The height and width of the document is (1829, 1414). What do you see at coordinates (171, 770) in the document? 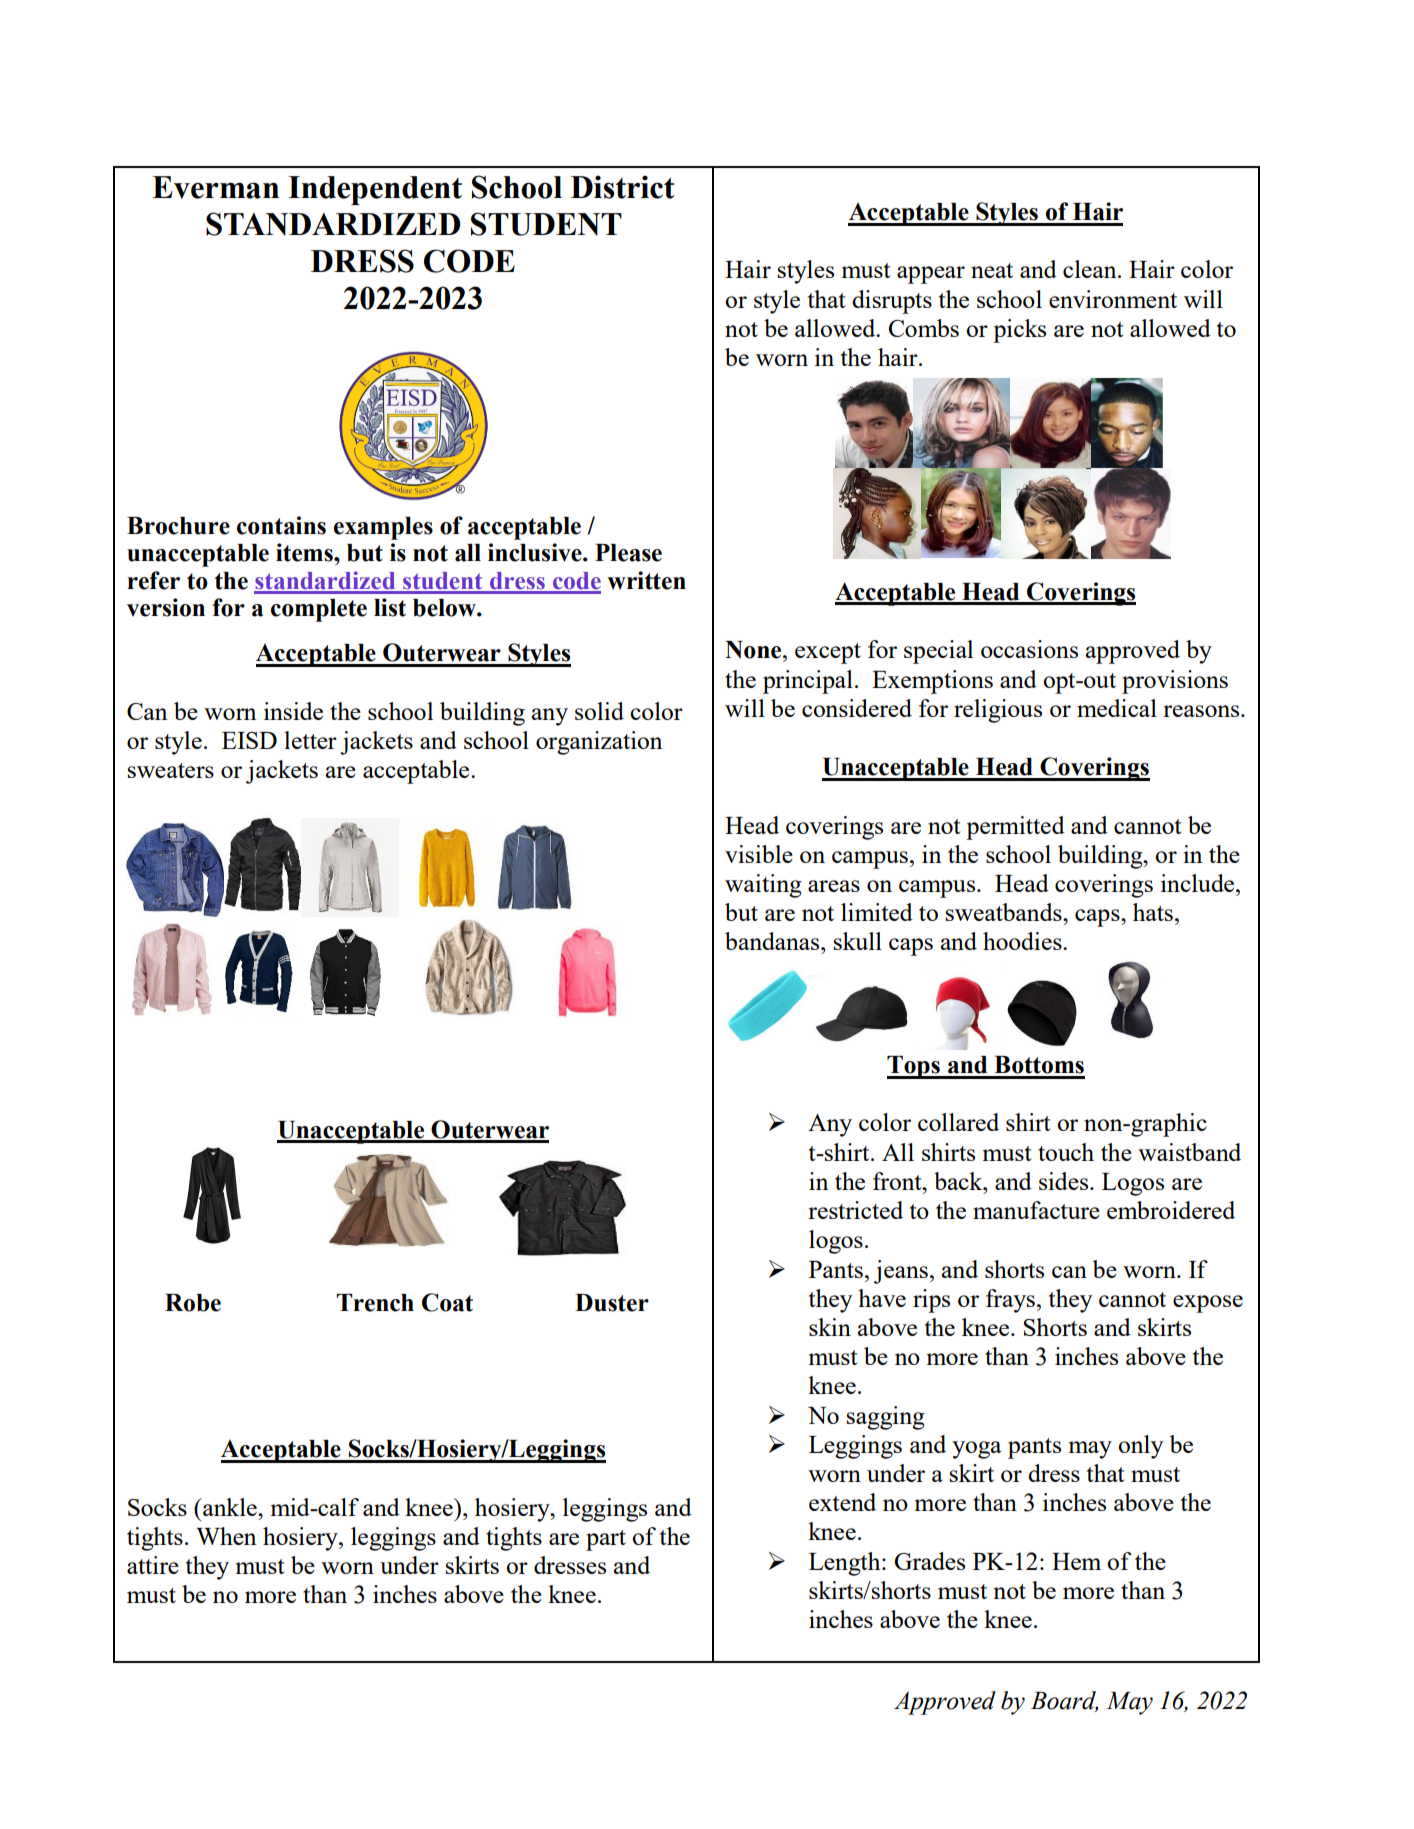
I see `sweaters` at bounding box center [171, 770].
